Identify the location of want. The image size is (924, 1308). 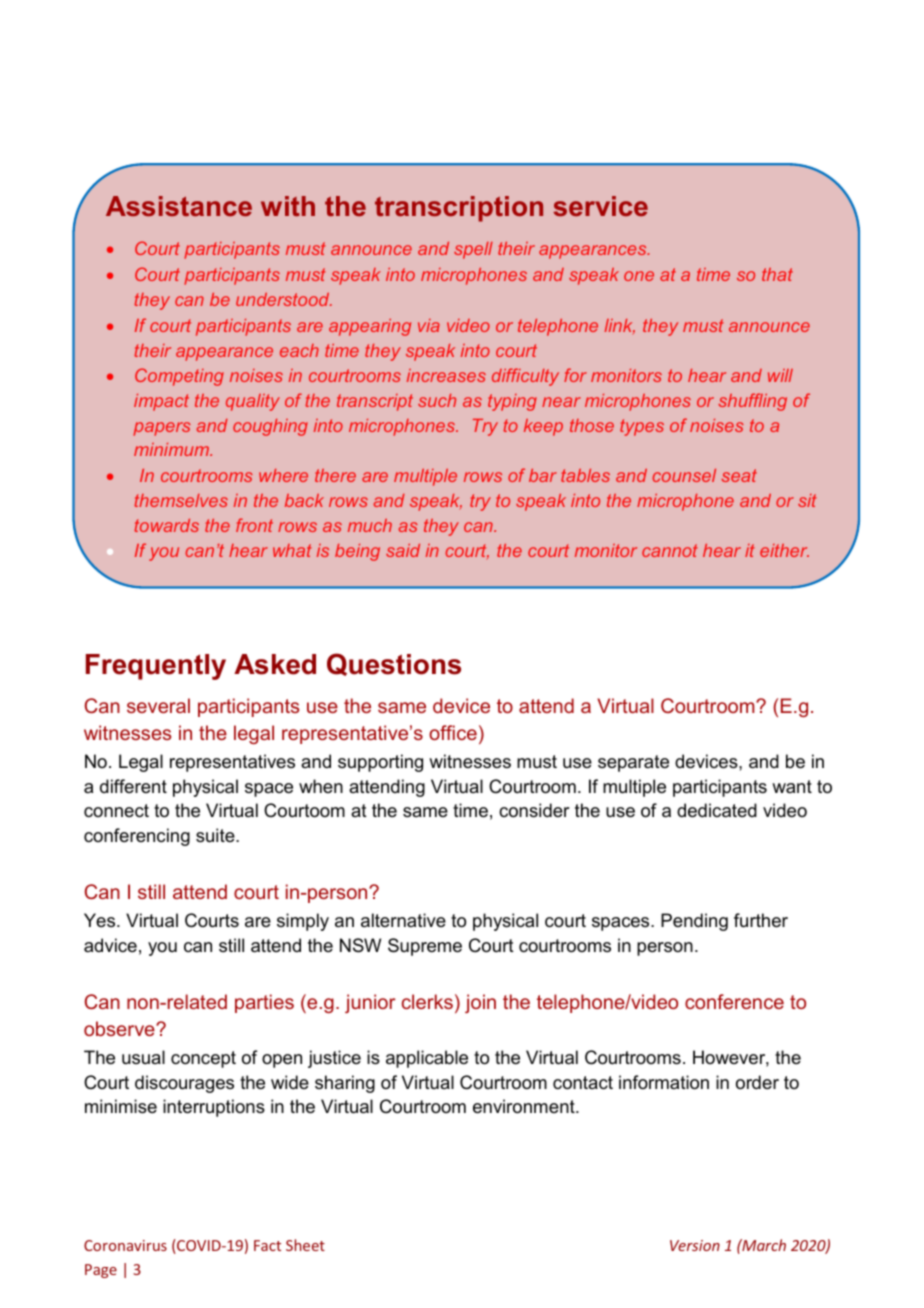
(792, 786).
